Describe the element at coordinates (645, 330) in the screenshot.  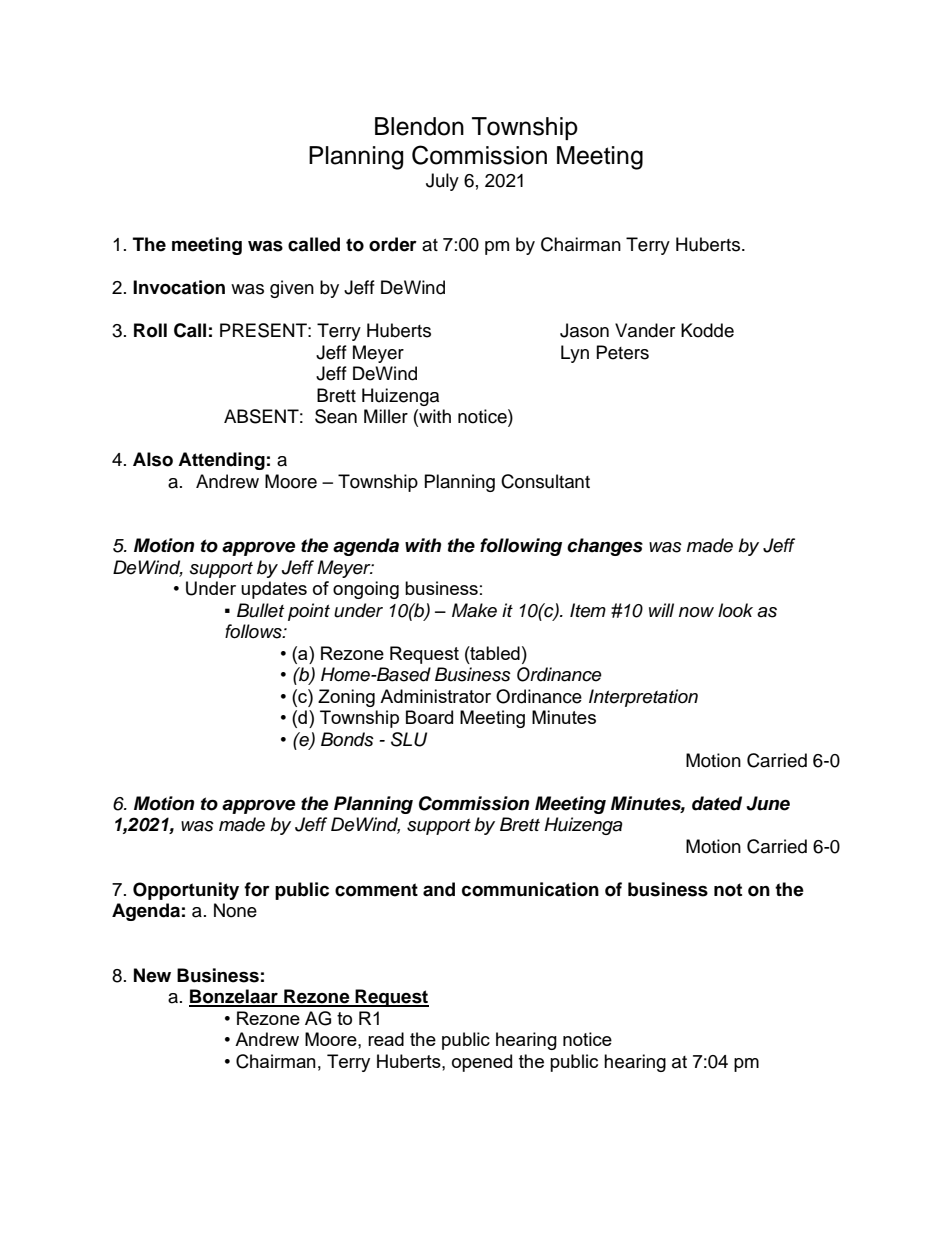
I see `Vander` at that location.
